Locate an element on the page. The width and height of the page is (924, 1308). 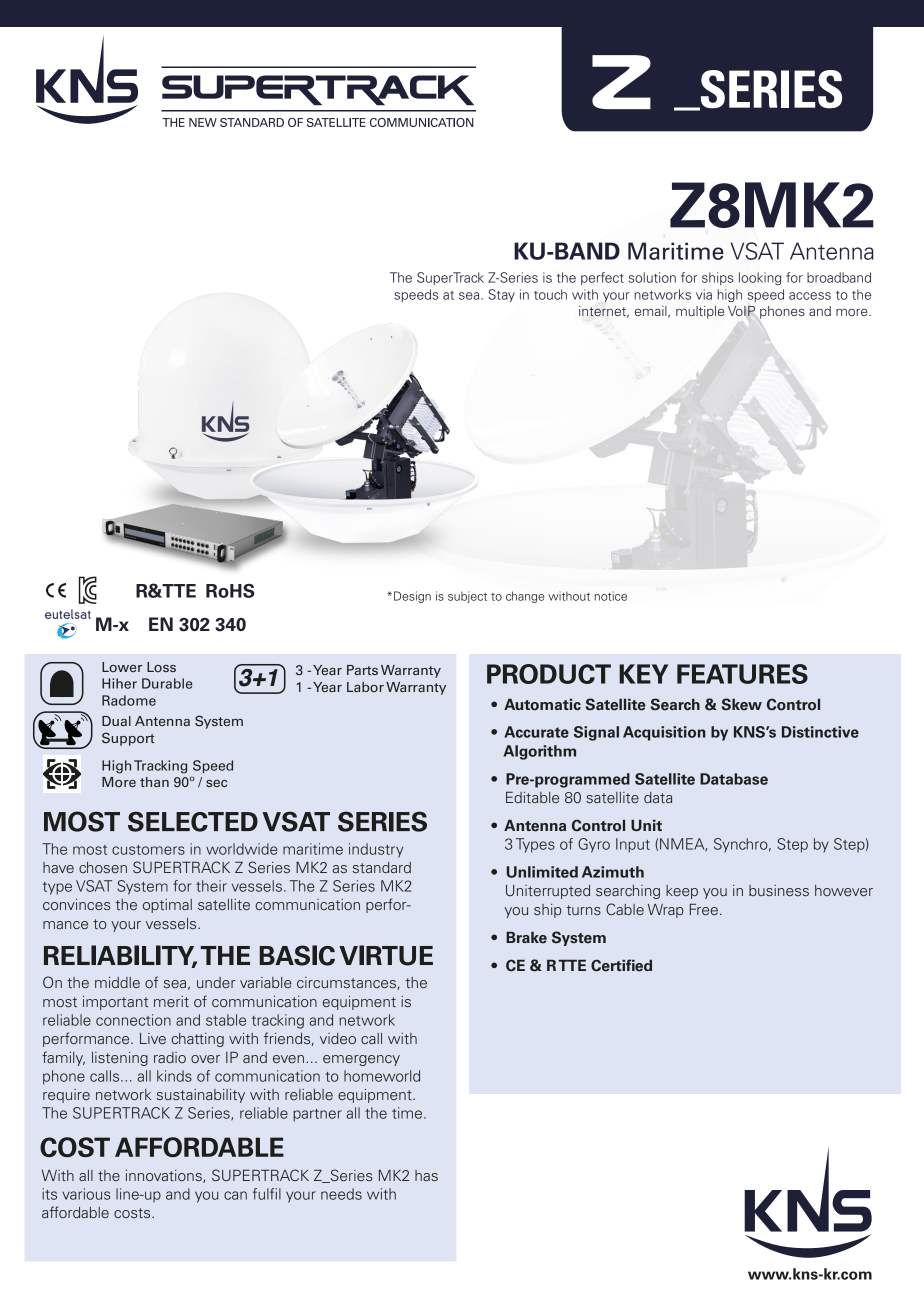
has is located at coordinates (426, 1175).
